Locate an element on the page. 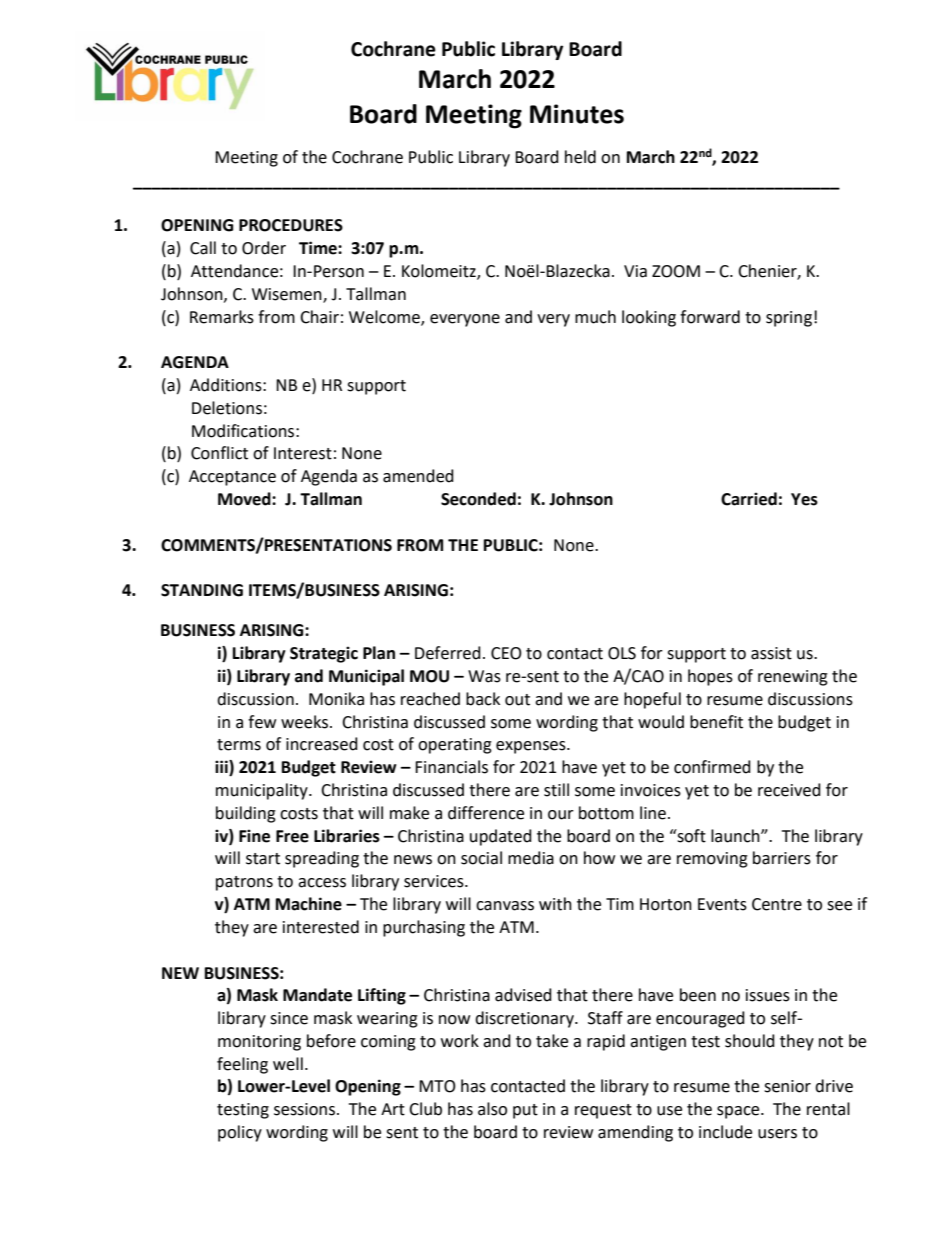 The image size is (952, 1233). ZOOM is located at coordinates (676, 271).
